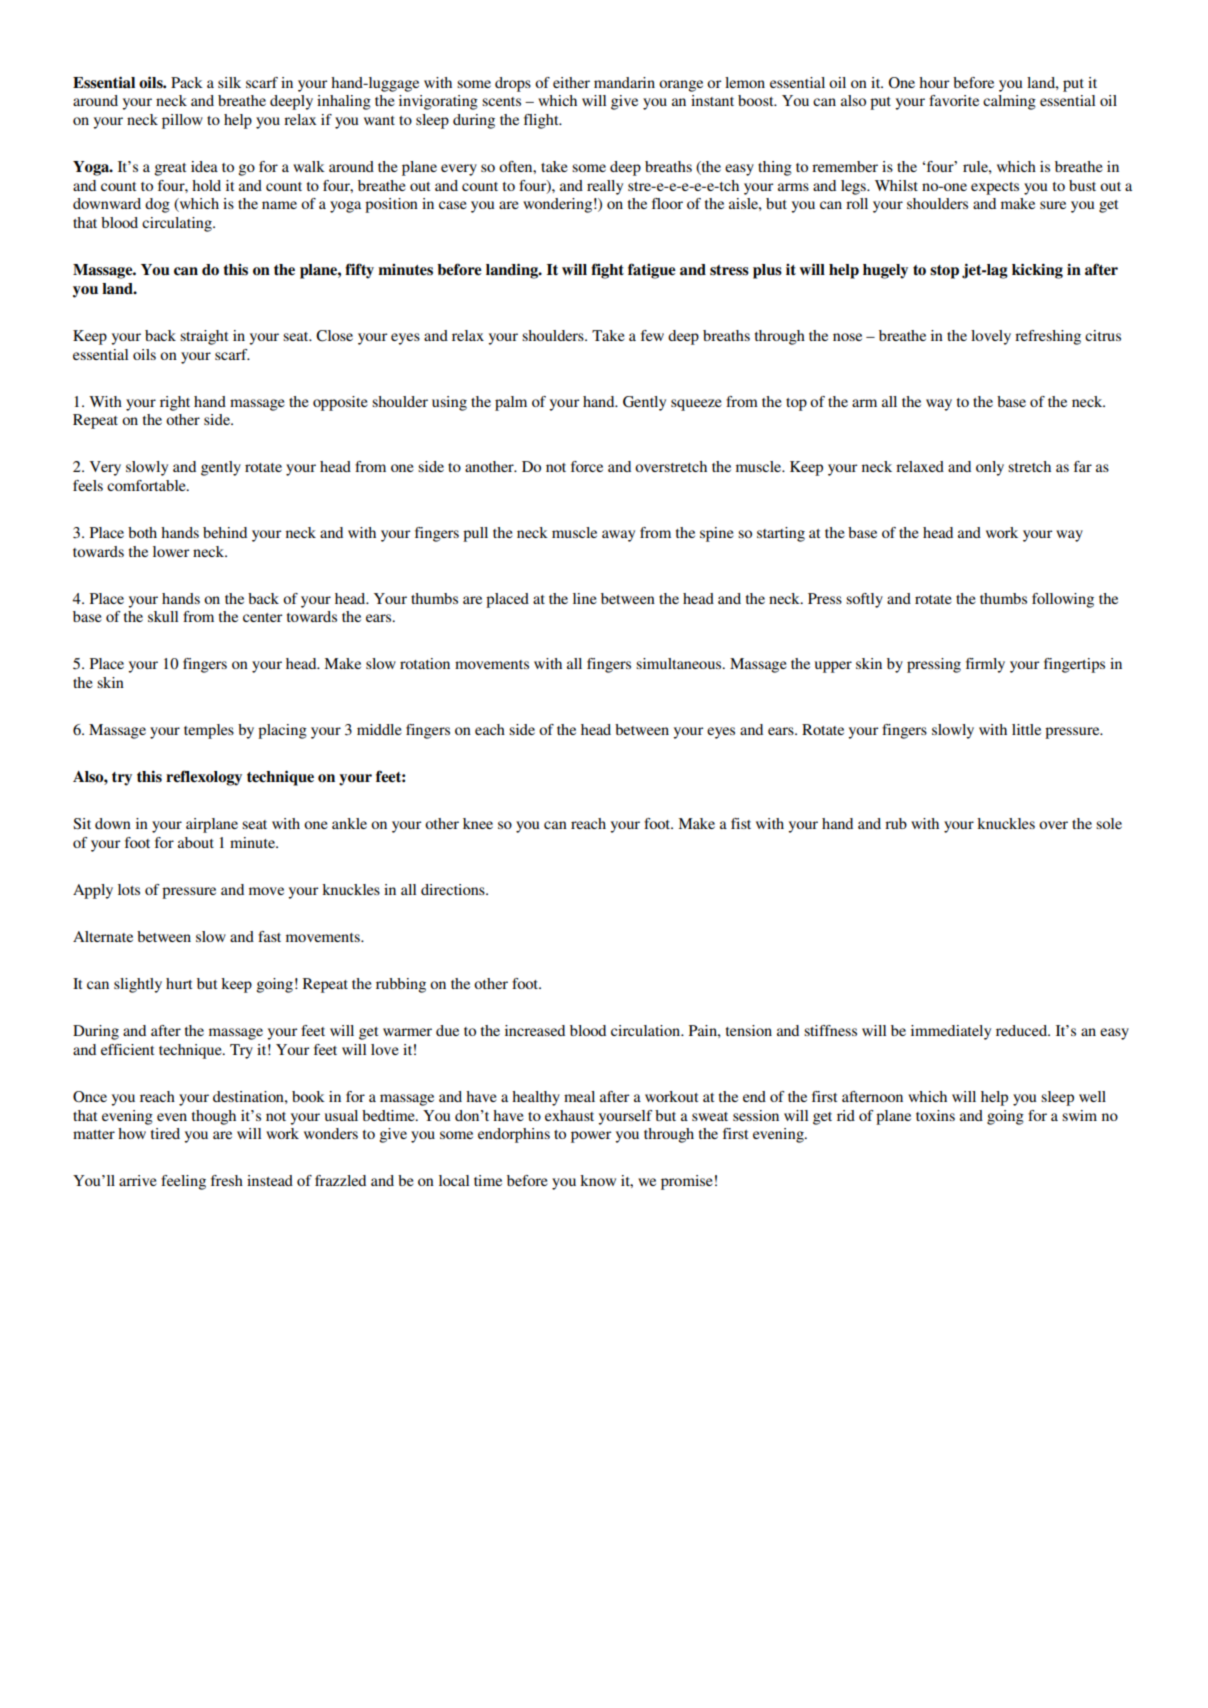 This screenshot has width=1208, height=1708. Describe the element at coordinates (1009, 102) in the screenshot. I see `calming` at that location.
